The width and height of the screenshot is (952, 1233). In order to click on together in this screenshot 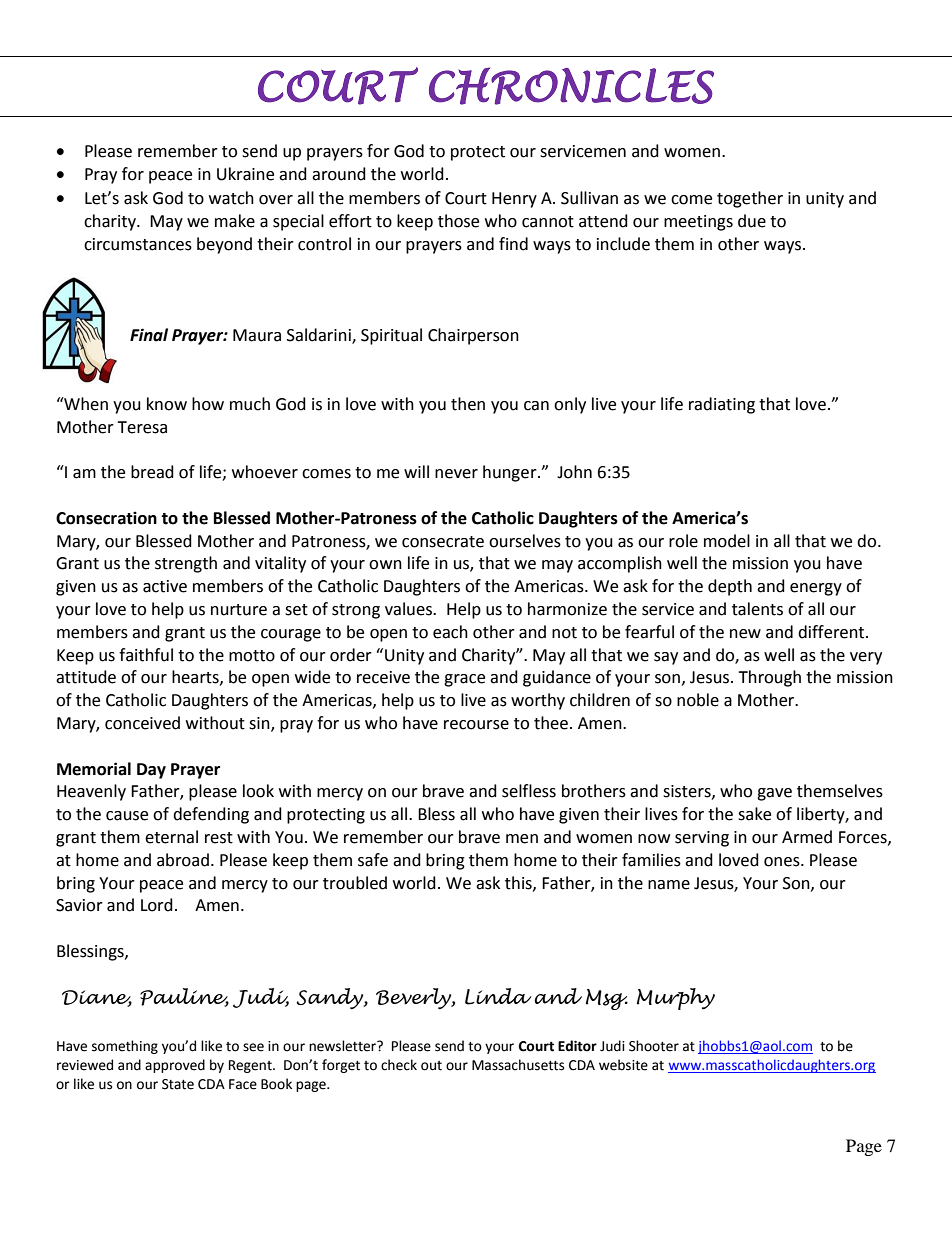, I will do `click(750, 199)`.
